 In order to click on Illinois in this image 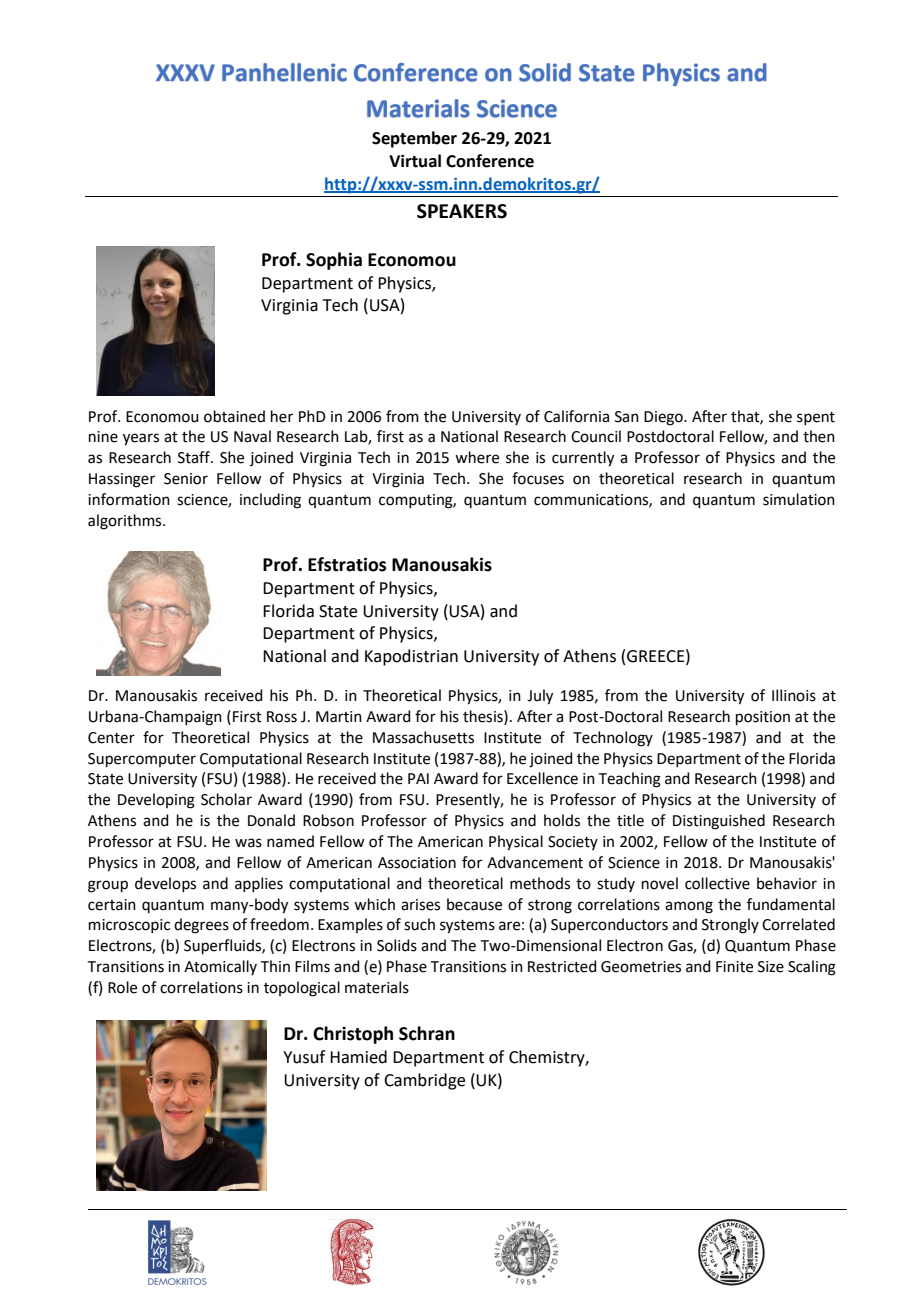, I will do `click(794, 695)`.
